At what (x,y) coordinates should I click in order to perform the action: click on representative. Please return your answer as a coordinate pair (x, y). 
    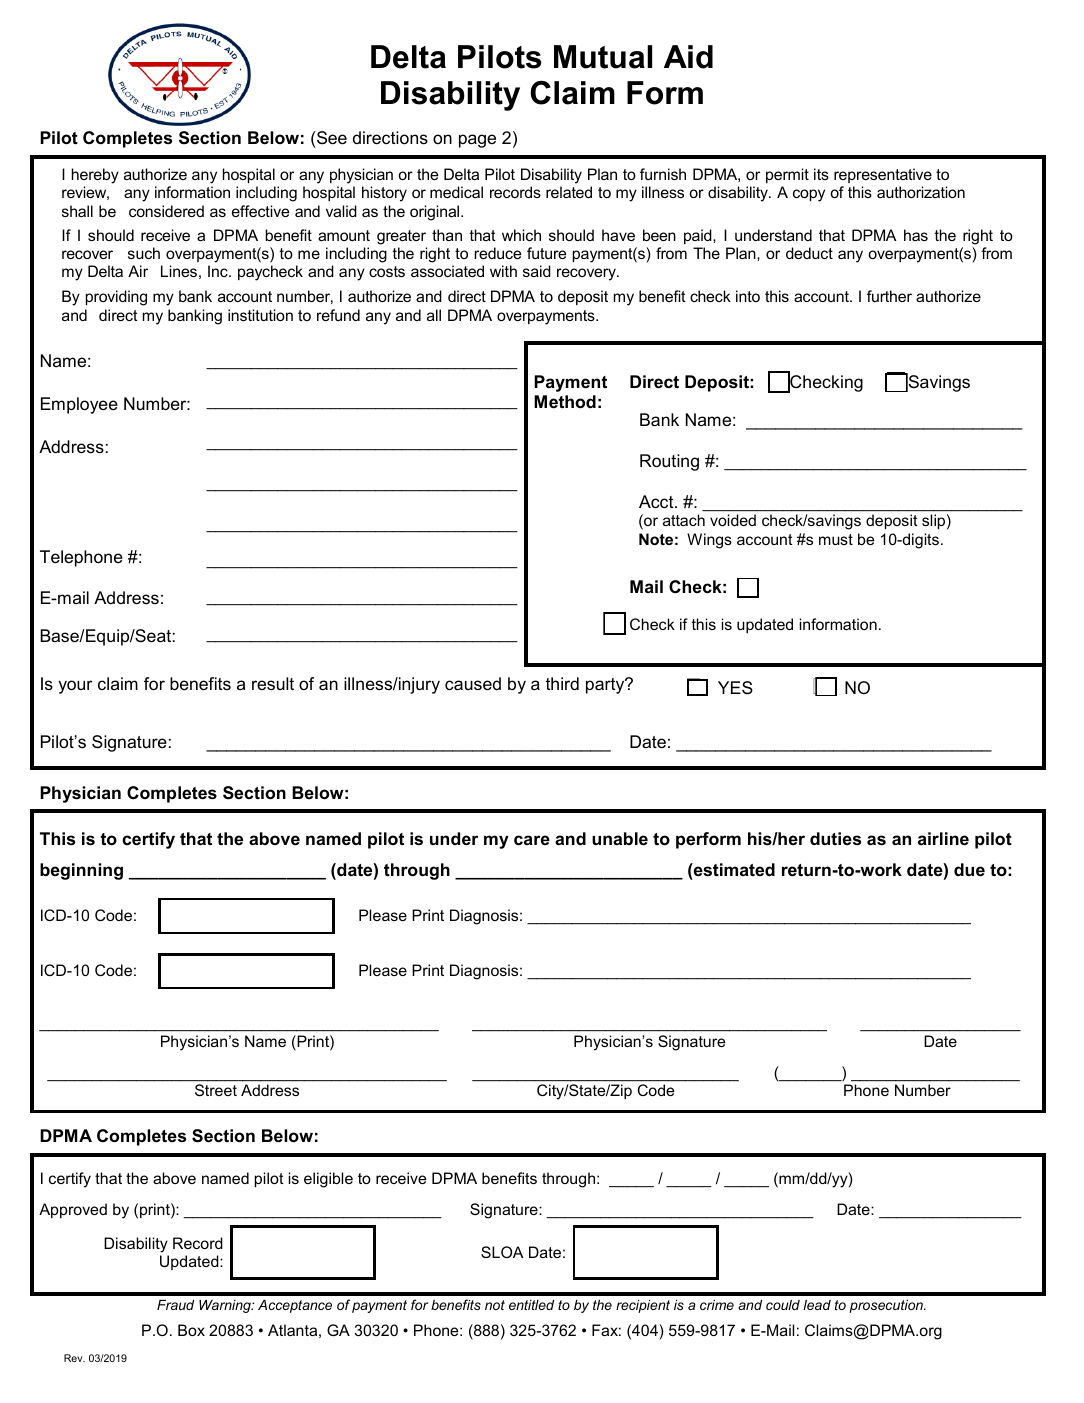
    Looking at the image, I should click on (883, 175).
